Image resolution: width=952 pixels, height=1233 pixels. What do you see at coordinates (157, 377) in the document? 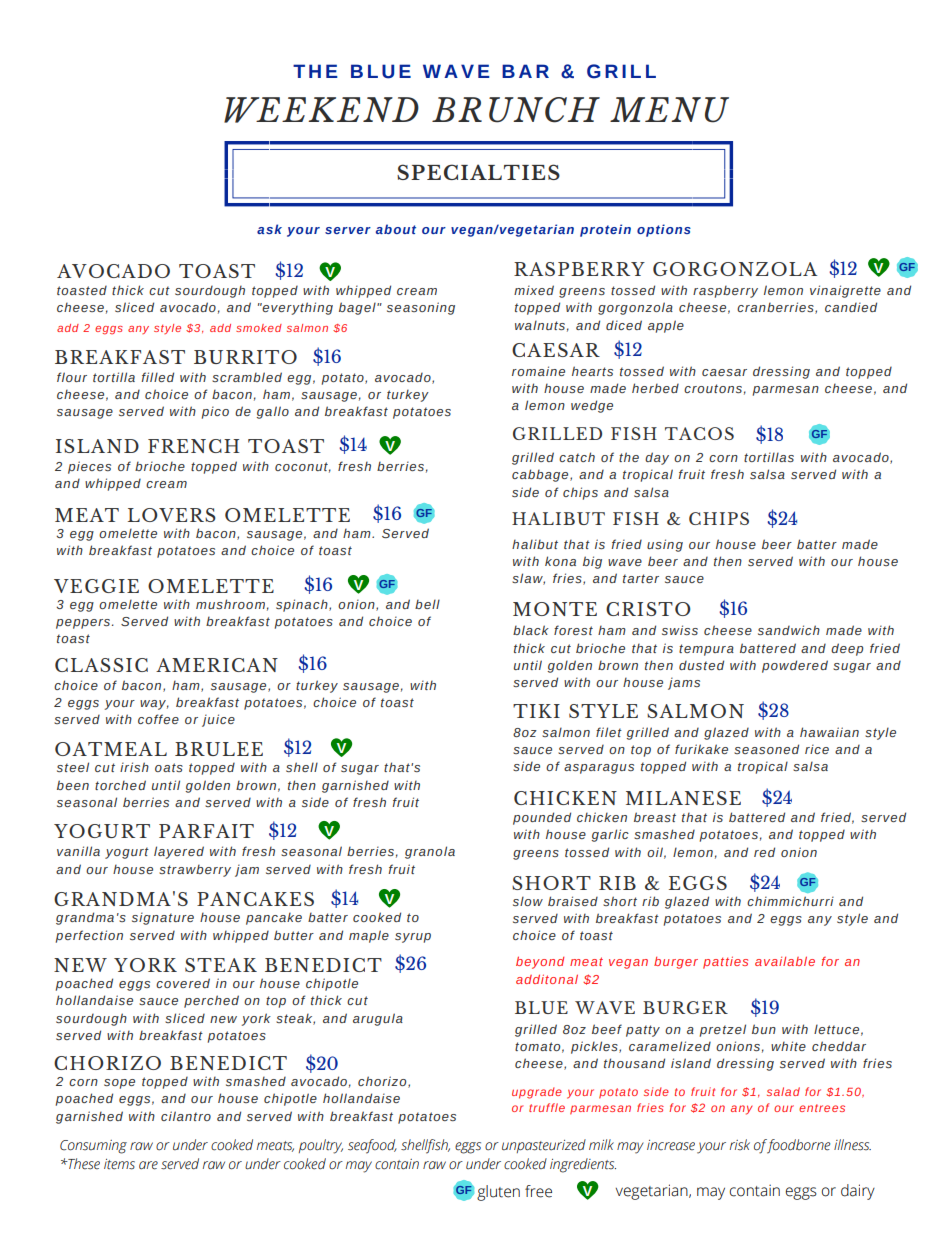
I see `filled` at bounding box center [157, 377].
